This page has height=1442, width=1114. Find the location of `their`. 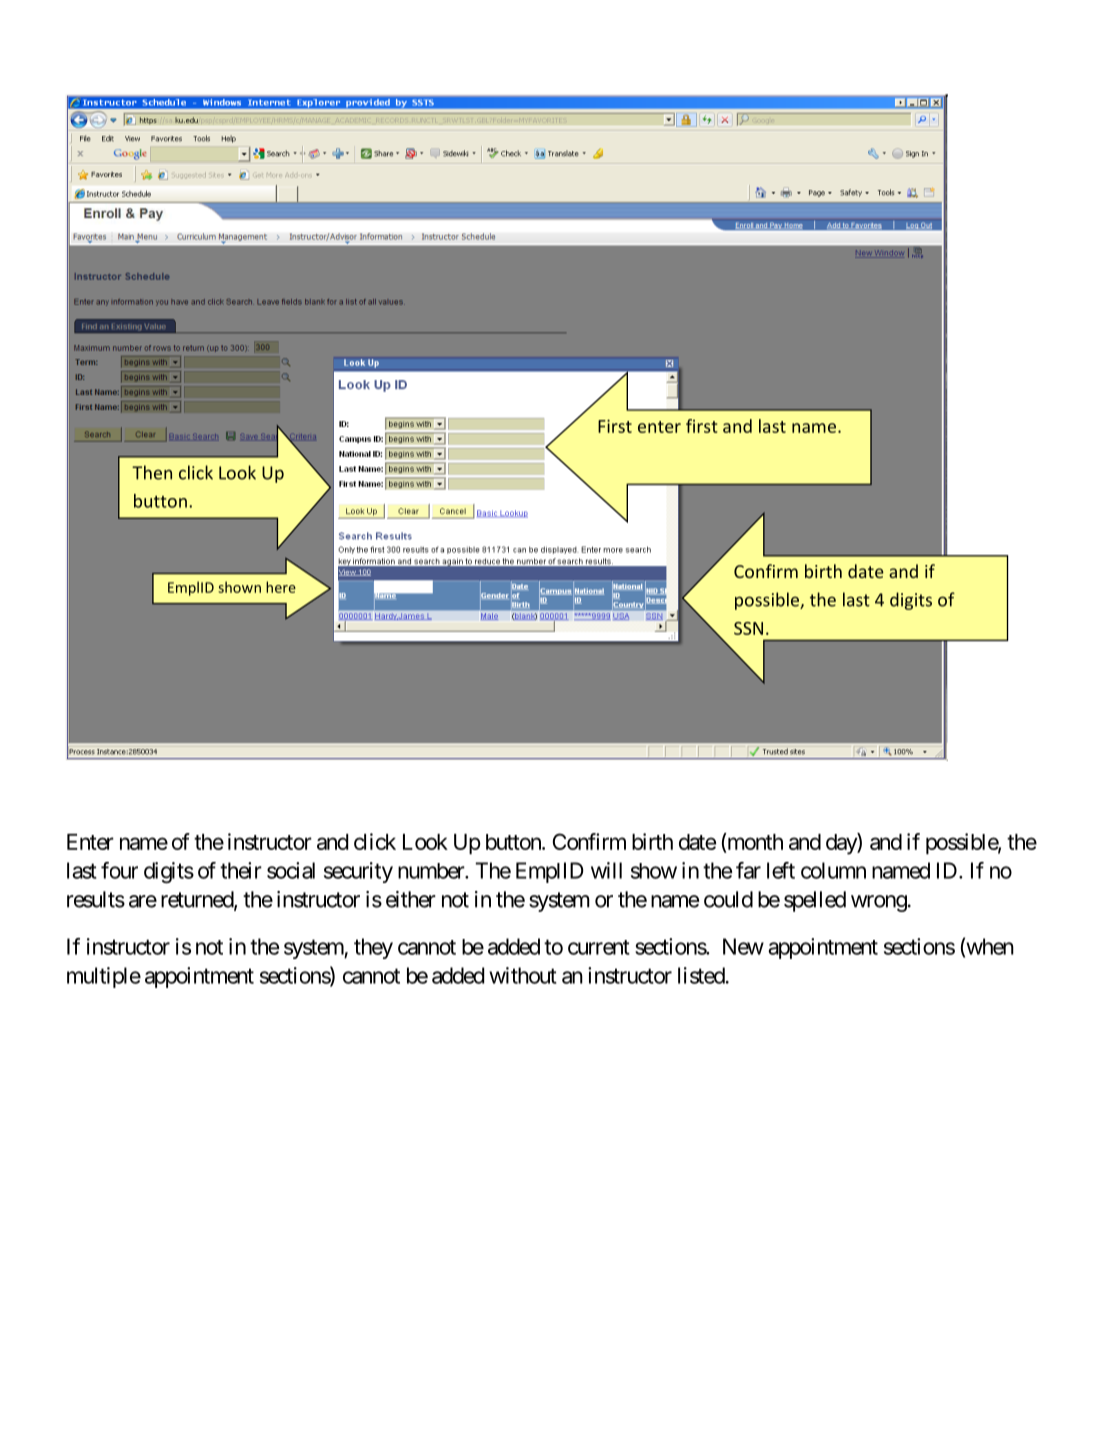

their is located at coordinates (241, 870).
